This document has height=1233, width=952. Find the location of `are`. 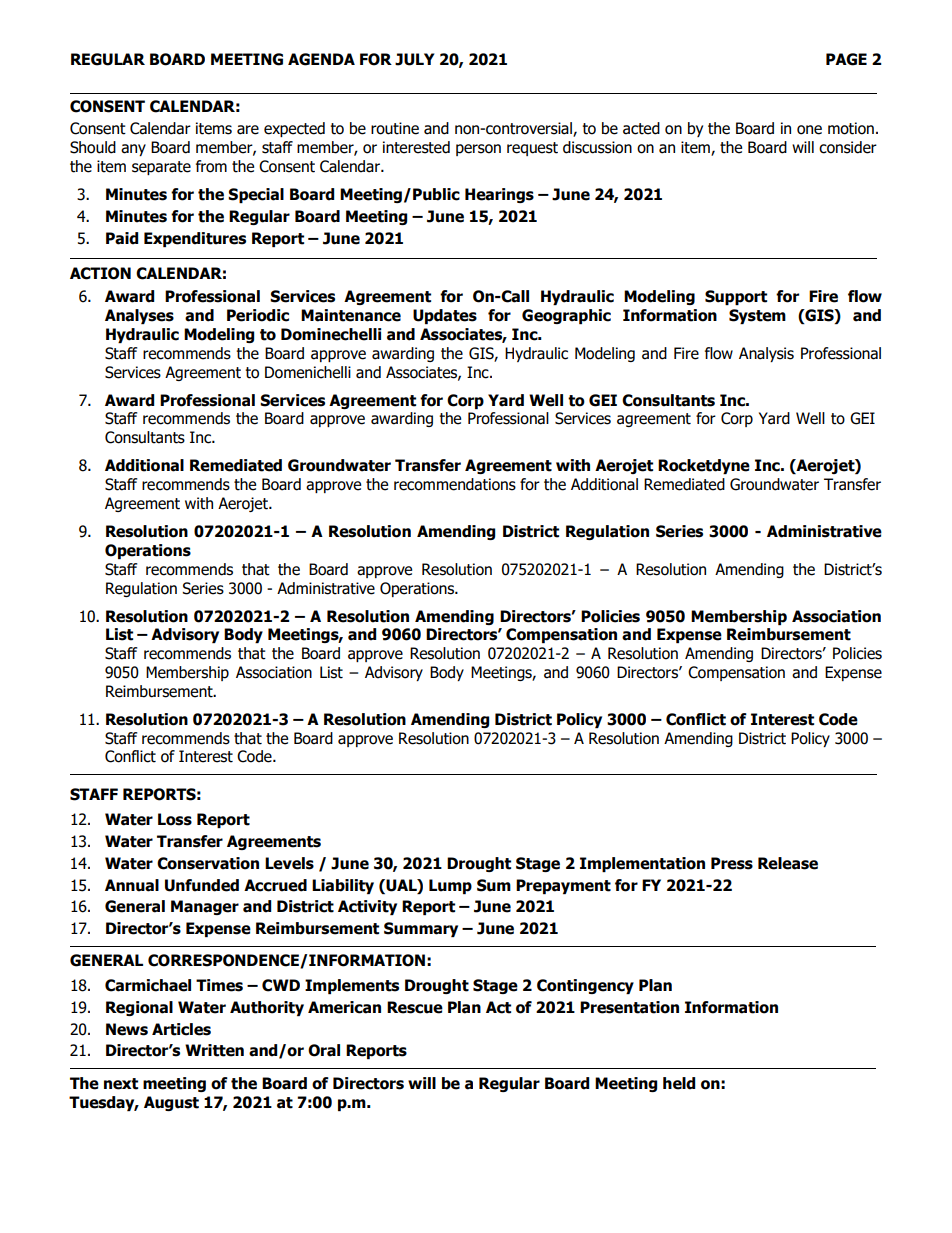

are is located at coordinates (248, 130).
